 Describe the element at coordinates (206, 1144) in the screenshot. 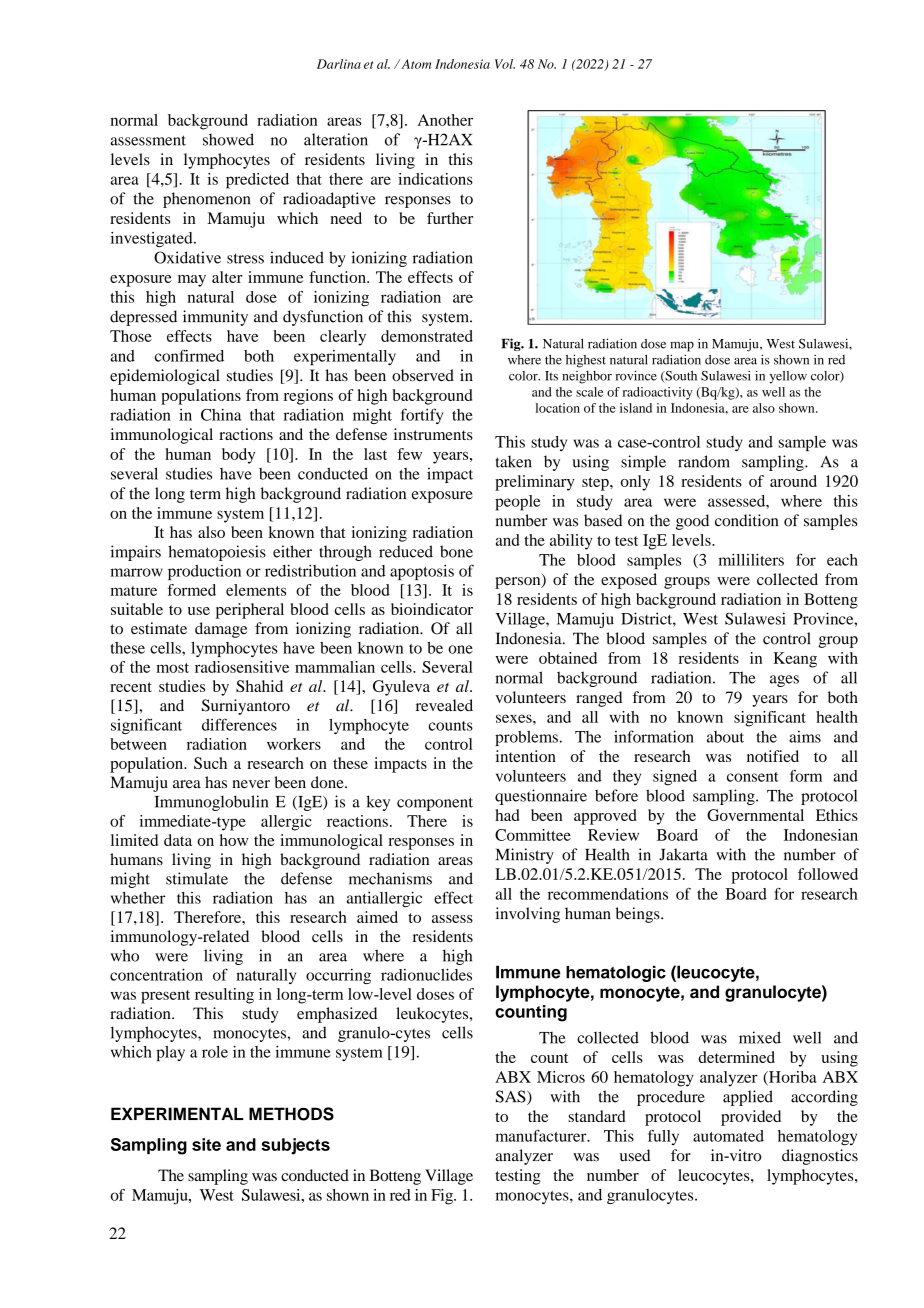

I see `site` at that location.
